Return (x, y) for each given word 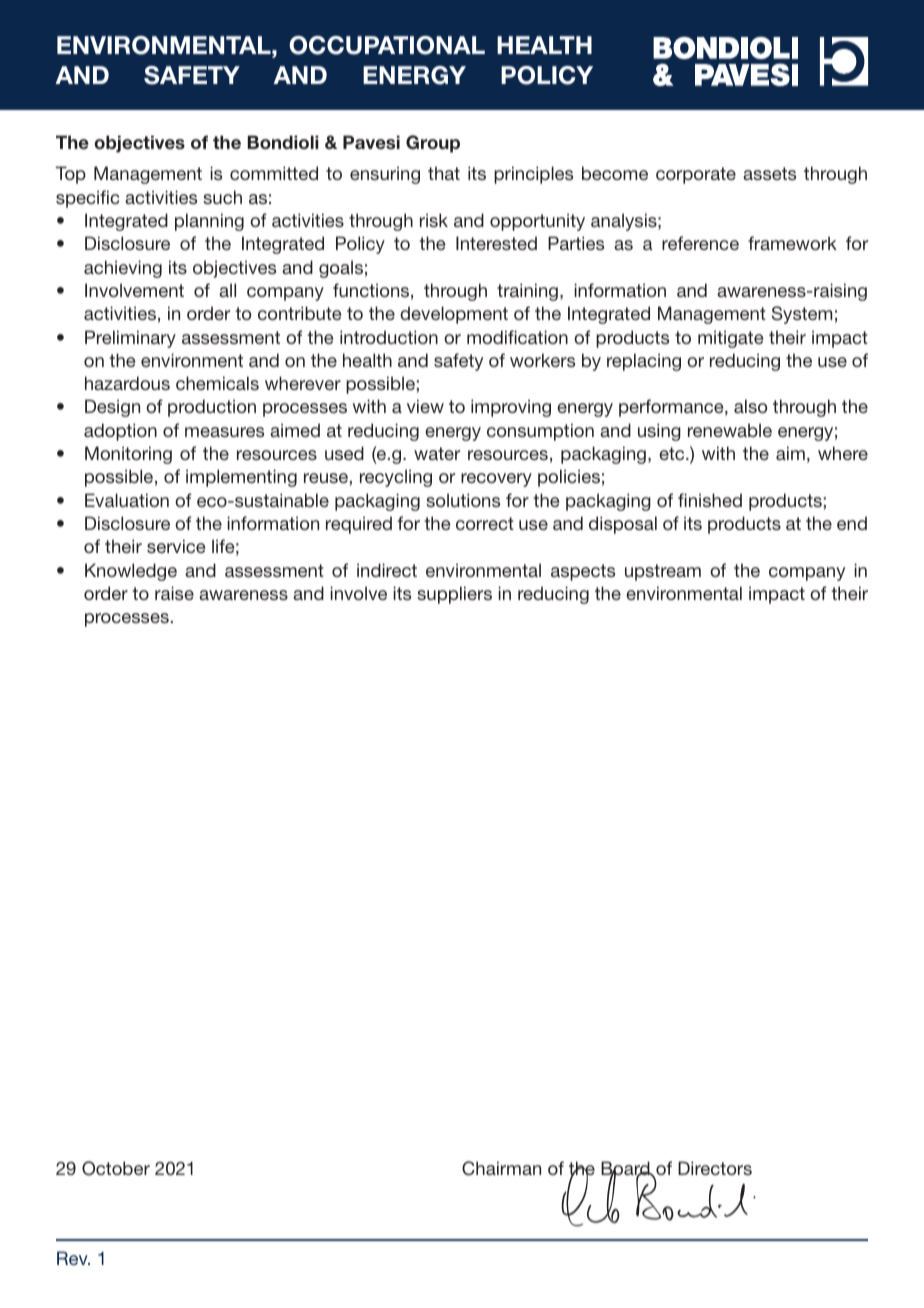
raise (174, 593)
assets (769, 173)
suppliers (454, 595)
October (116, 1168)
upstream (663, 572)
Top (71, 175)
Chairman (501, 1168)
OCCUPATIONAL (387, 45)
